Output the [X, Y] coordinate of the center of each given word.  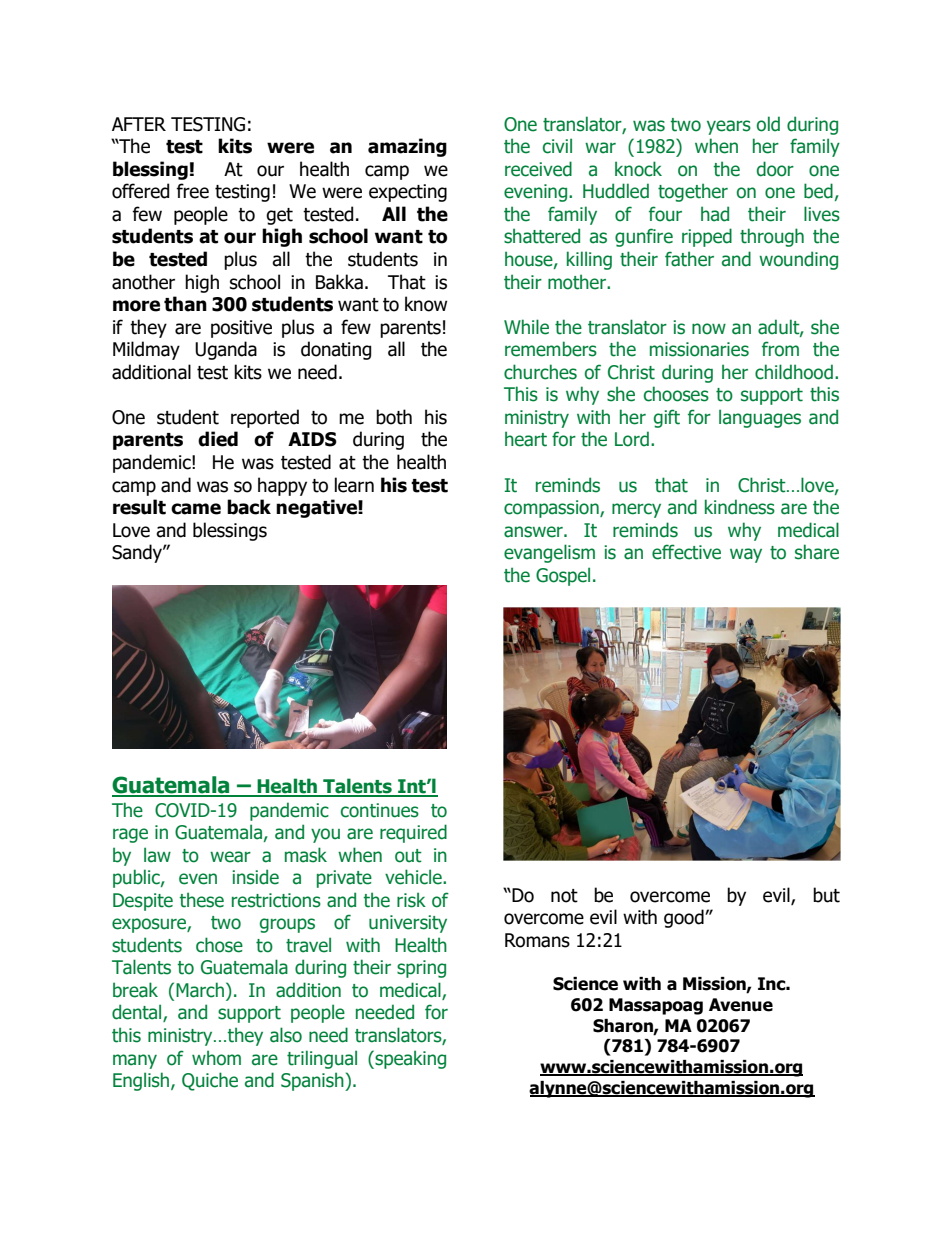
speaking [409, 1059]
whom [216, 1058]
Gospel [563, 576]
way [746, 555]
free [192, 191]
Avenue [741, 1005]
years [729, 127]
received [538, 169]
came [196, 509]
